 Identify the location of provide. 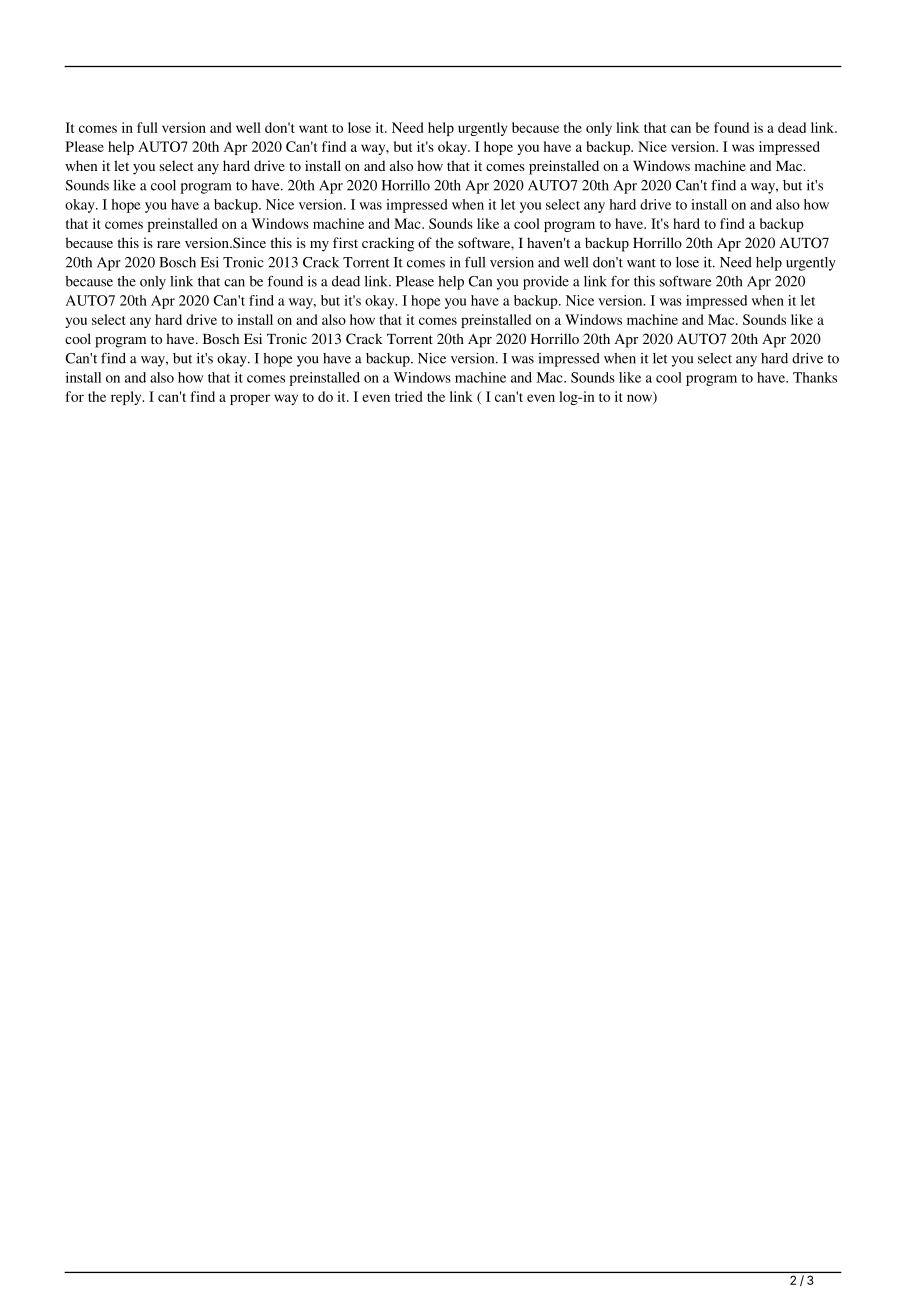
(546, 283).
